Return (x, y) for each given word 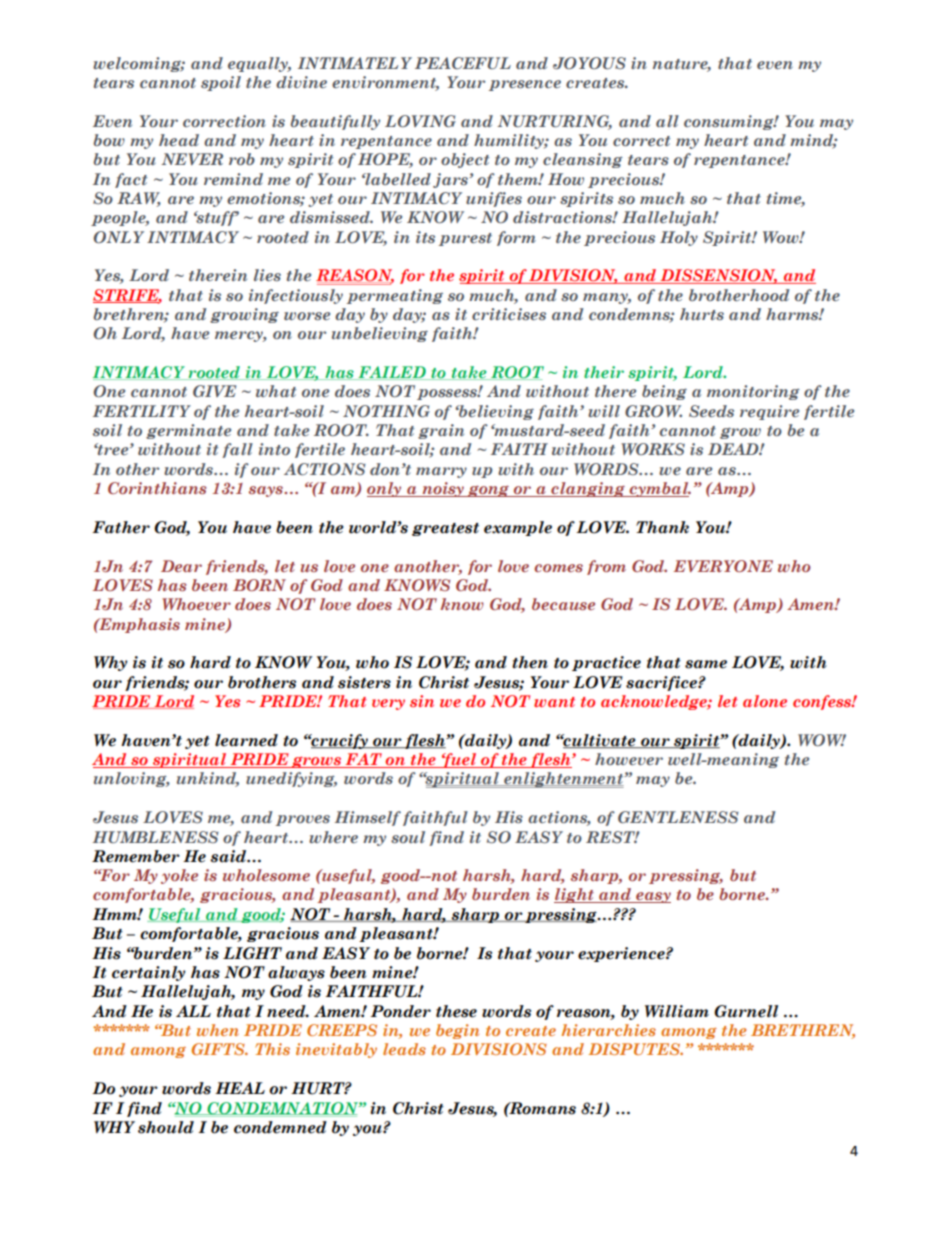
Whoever (196, 604)
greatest (445, 529)
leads (404, 1049)
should (166, 1127)
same (706, 664)
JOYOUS (589, 63)
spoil (221, 83)
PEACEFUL (463, 63)
